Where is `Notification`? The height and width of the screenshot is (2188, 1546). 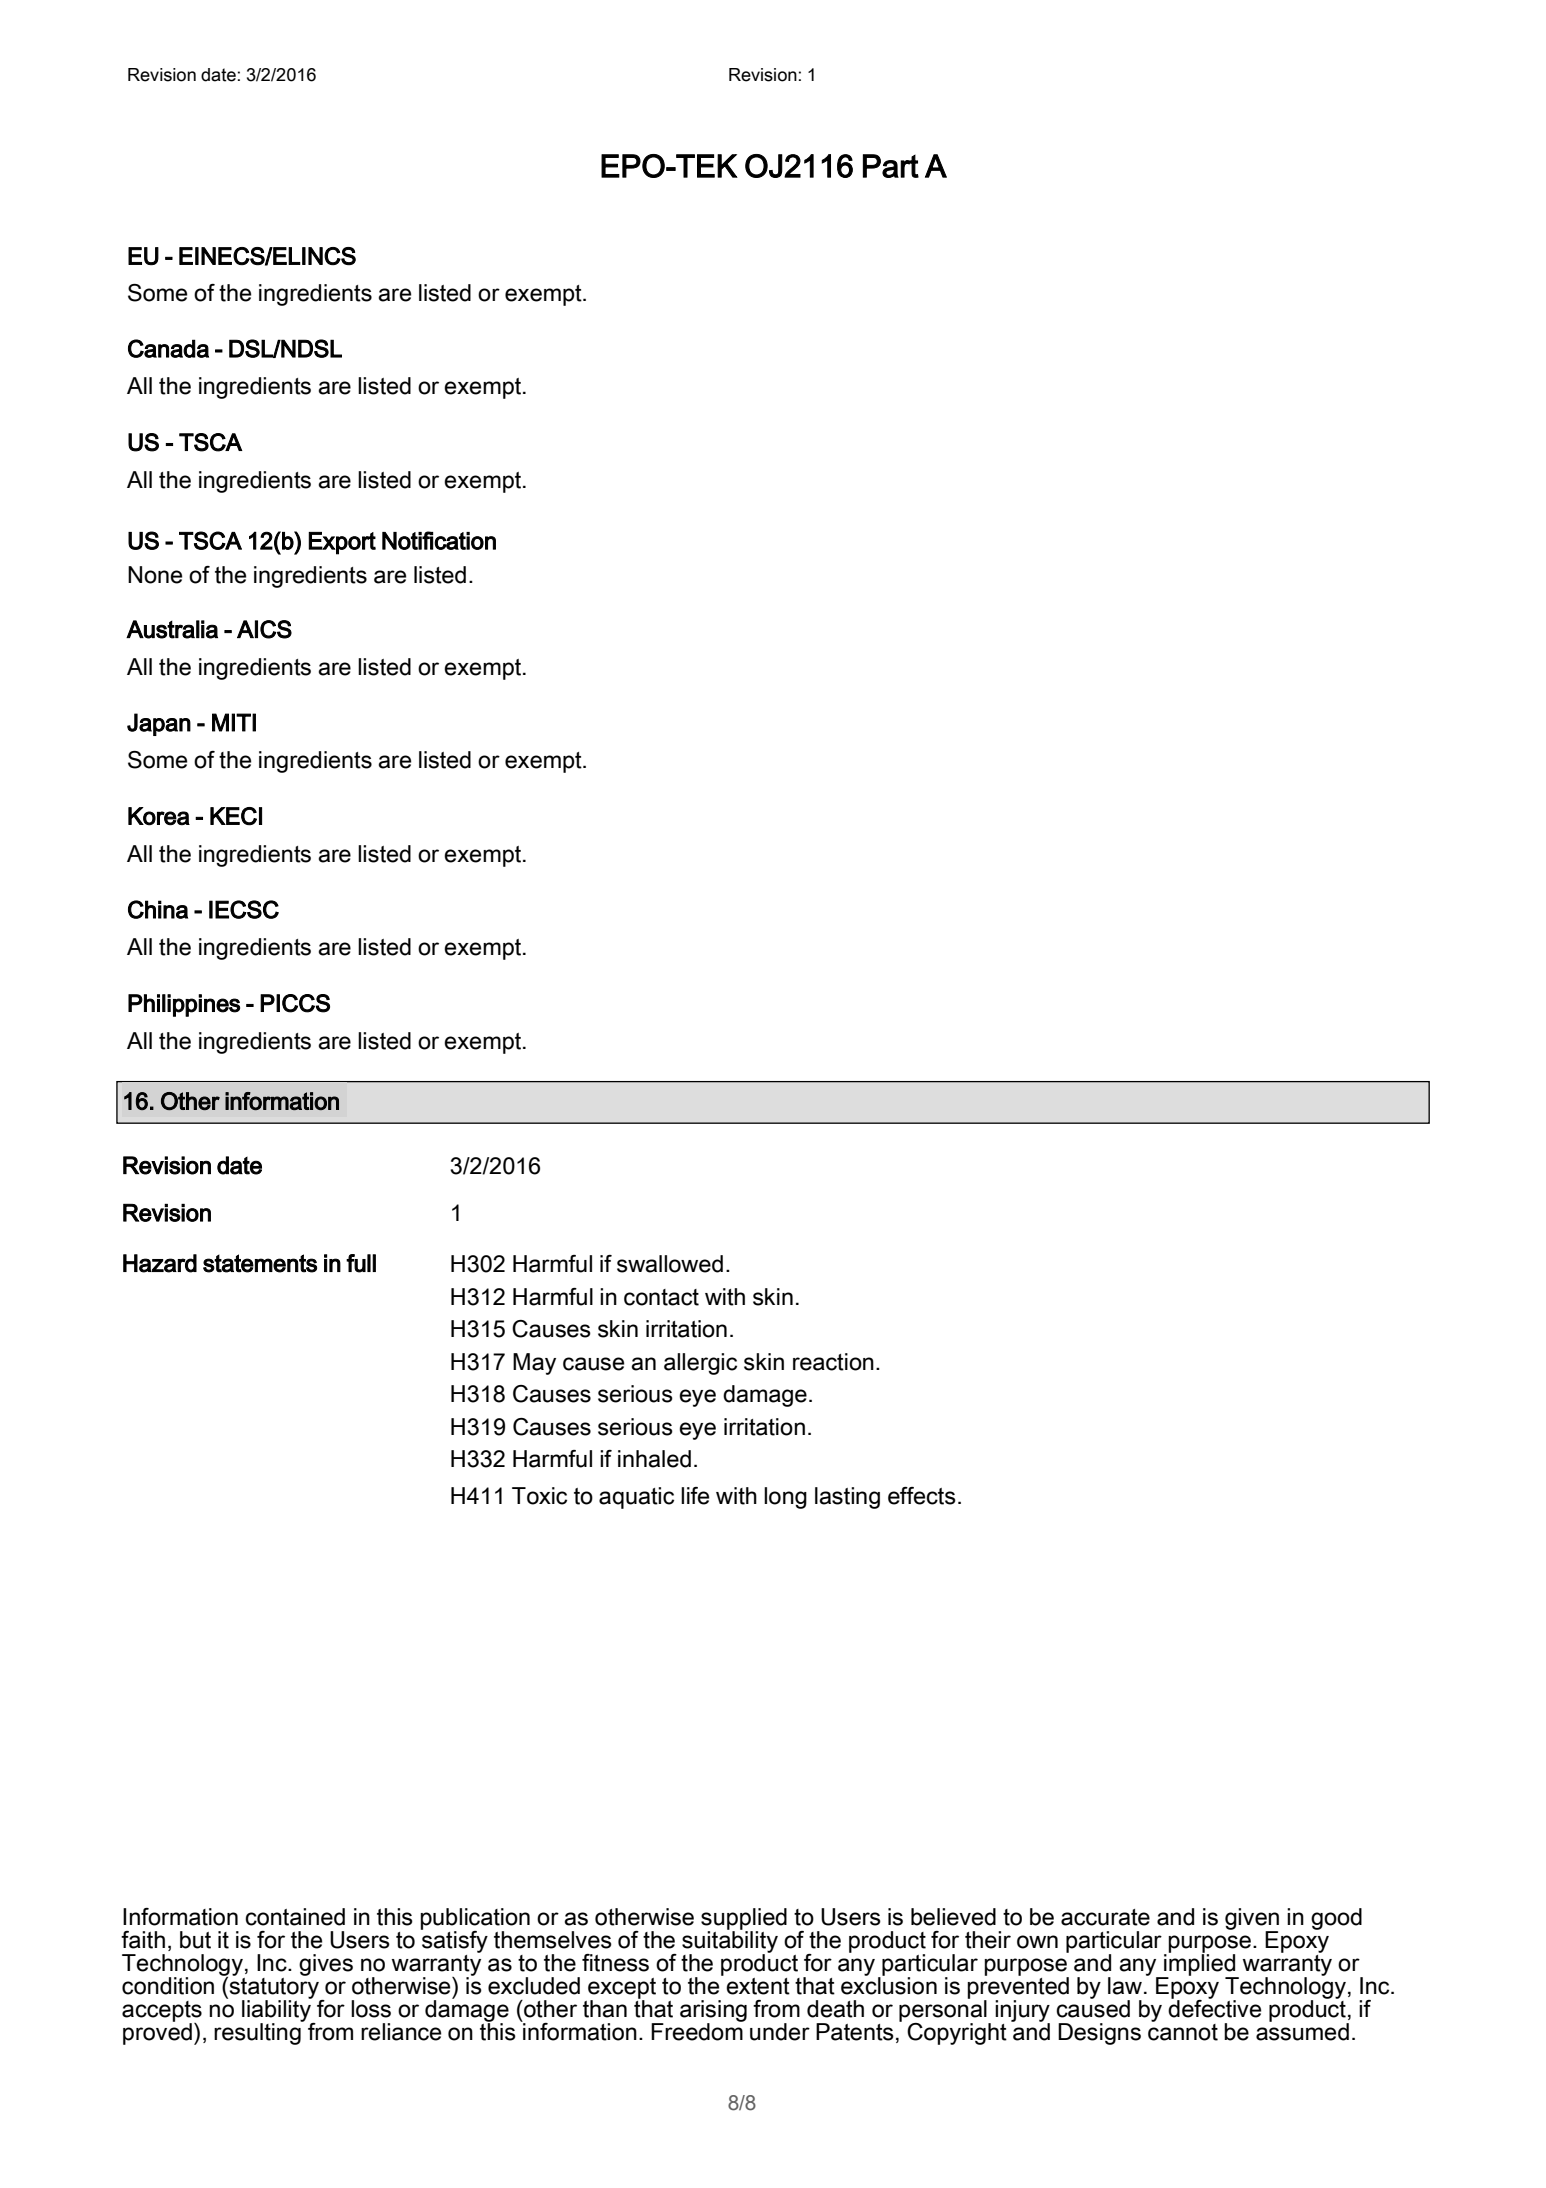 Notification is located at coordinates (439, 540).
